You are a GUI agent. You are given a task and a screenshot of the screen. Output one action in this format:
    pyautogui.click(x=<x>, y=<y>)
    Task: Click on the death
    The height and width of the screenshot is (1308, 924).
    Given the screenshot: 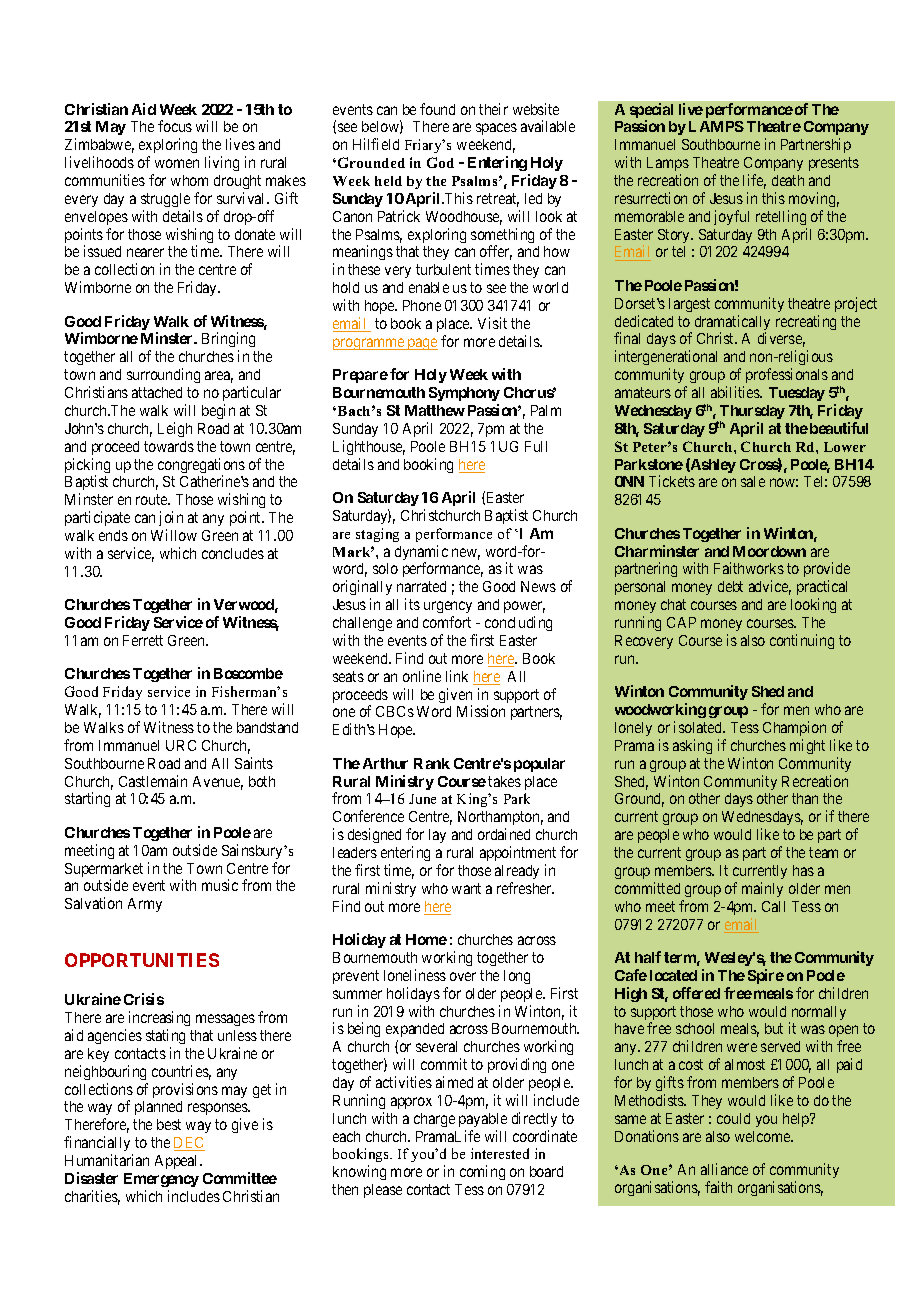 What is the action you would take?
    pyautogui.click(x=788, y=180)
